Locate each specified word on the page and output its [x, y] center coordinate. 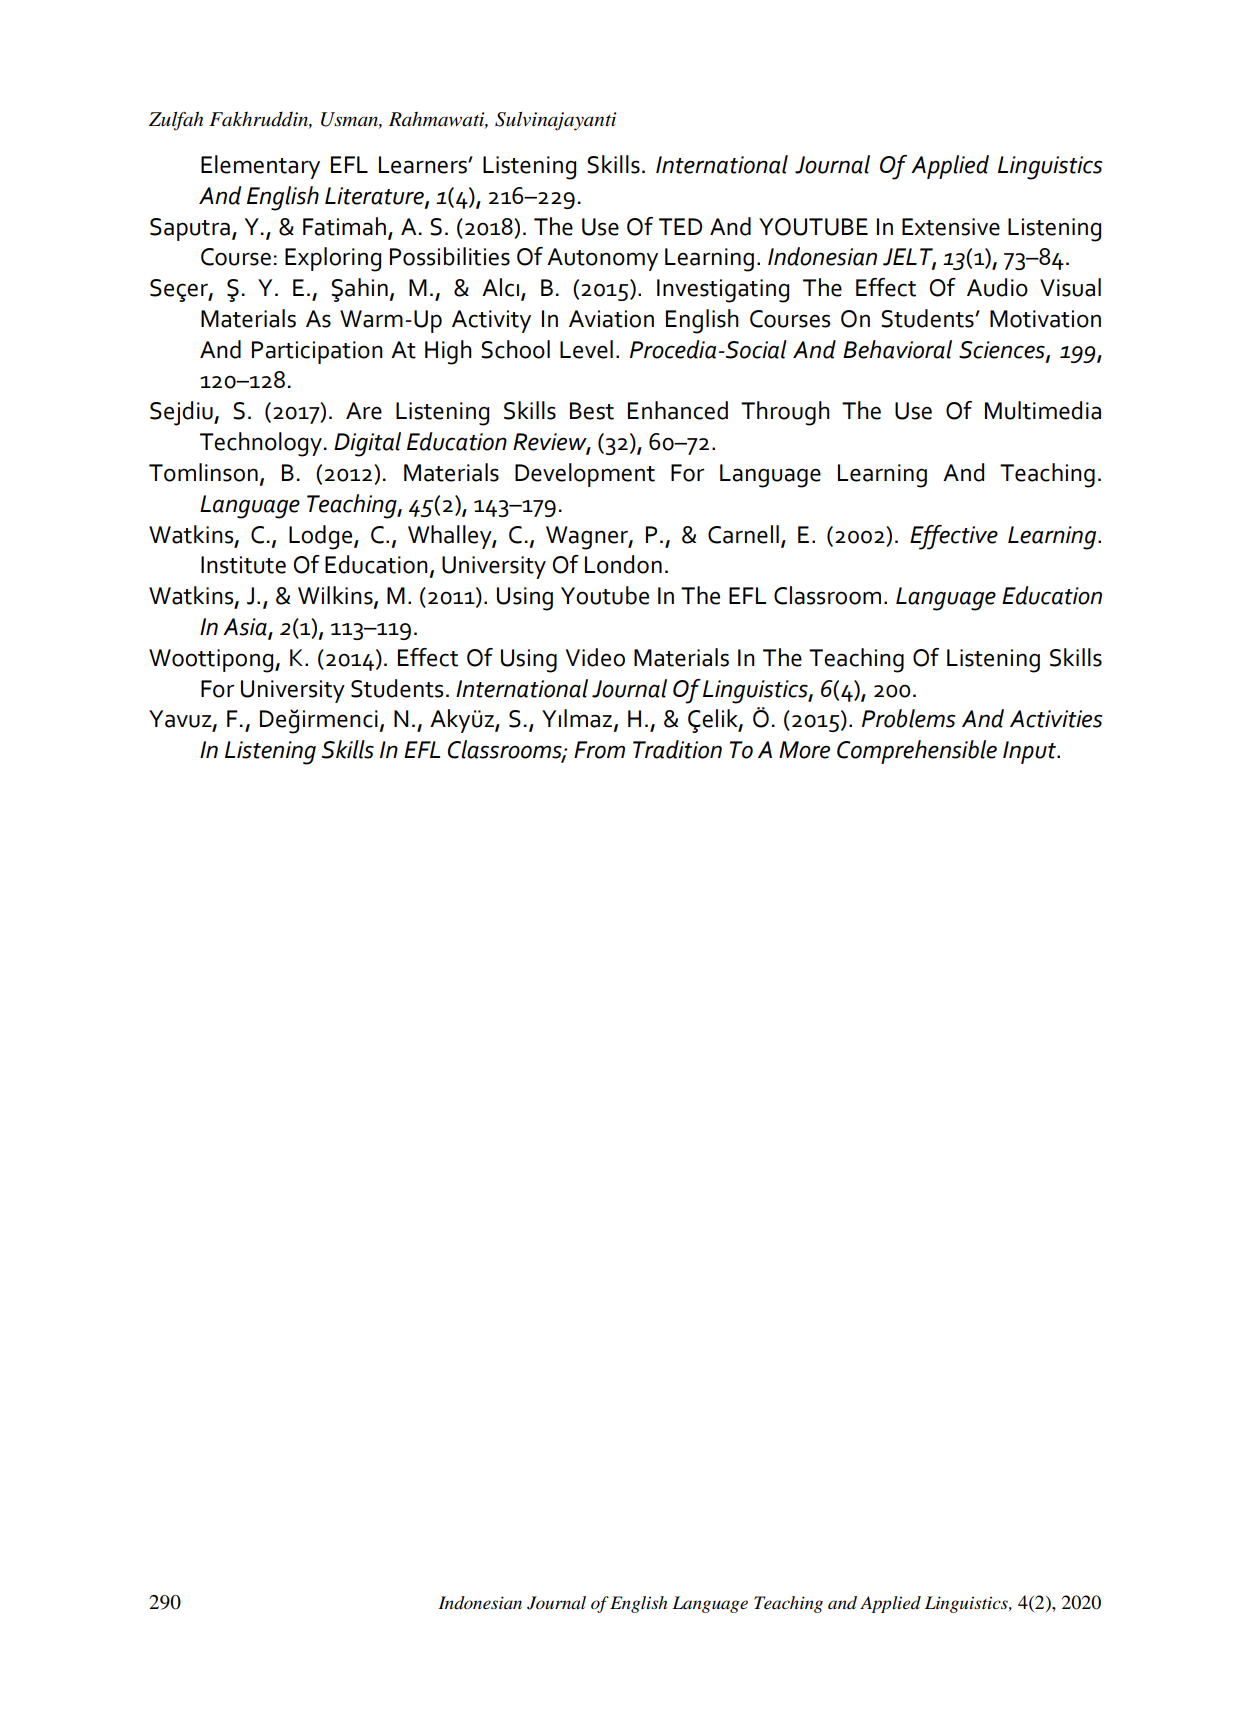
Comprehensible [917, 752]
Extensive [951, 227]
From [599, 750]
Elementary [260, 167]
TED [680, 226]
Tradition [677, 749]
